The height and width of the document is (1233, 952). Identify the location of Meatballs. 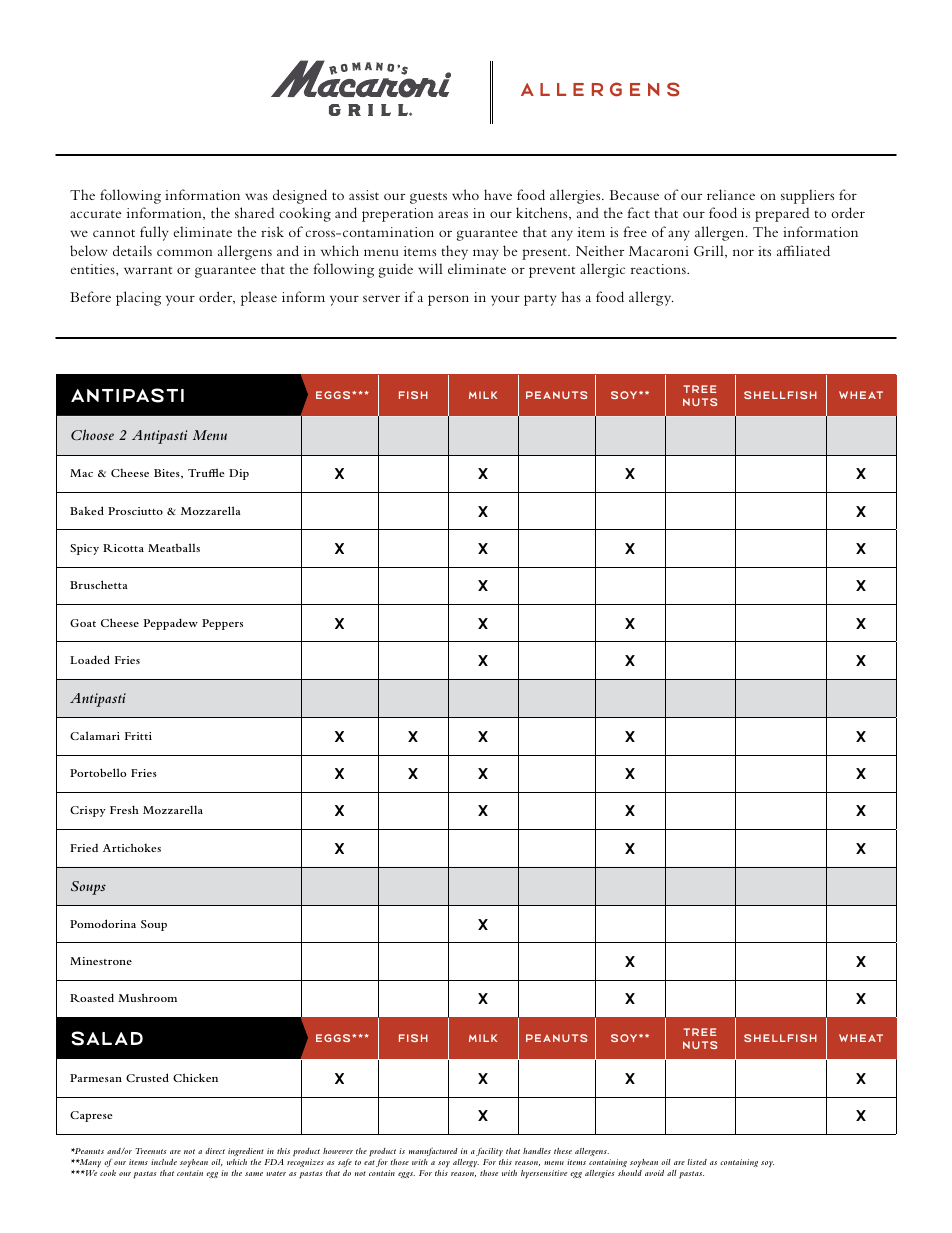
(174, 547).
